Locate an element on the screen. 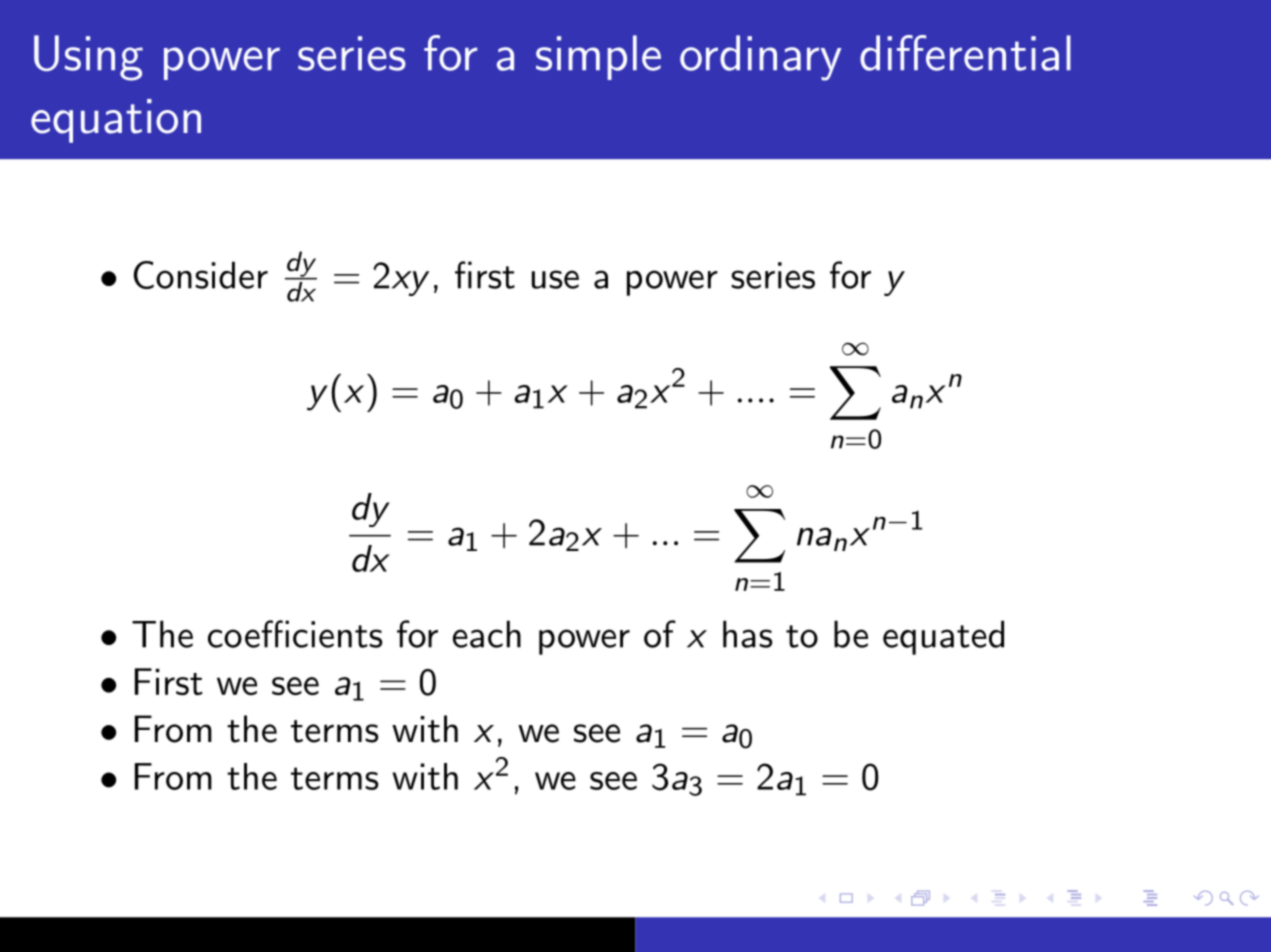 The image size is (1271, 952). ordinary is located at coordinates (761, 58).
